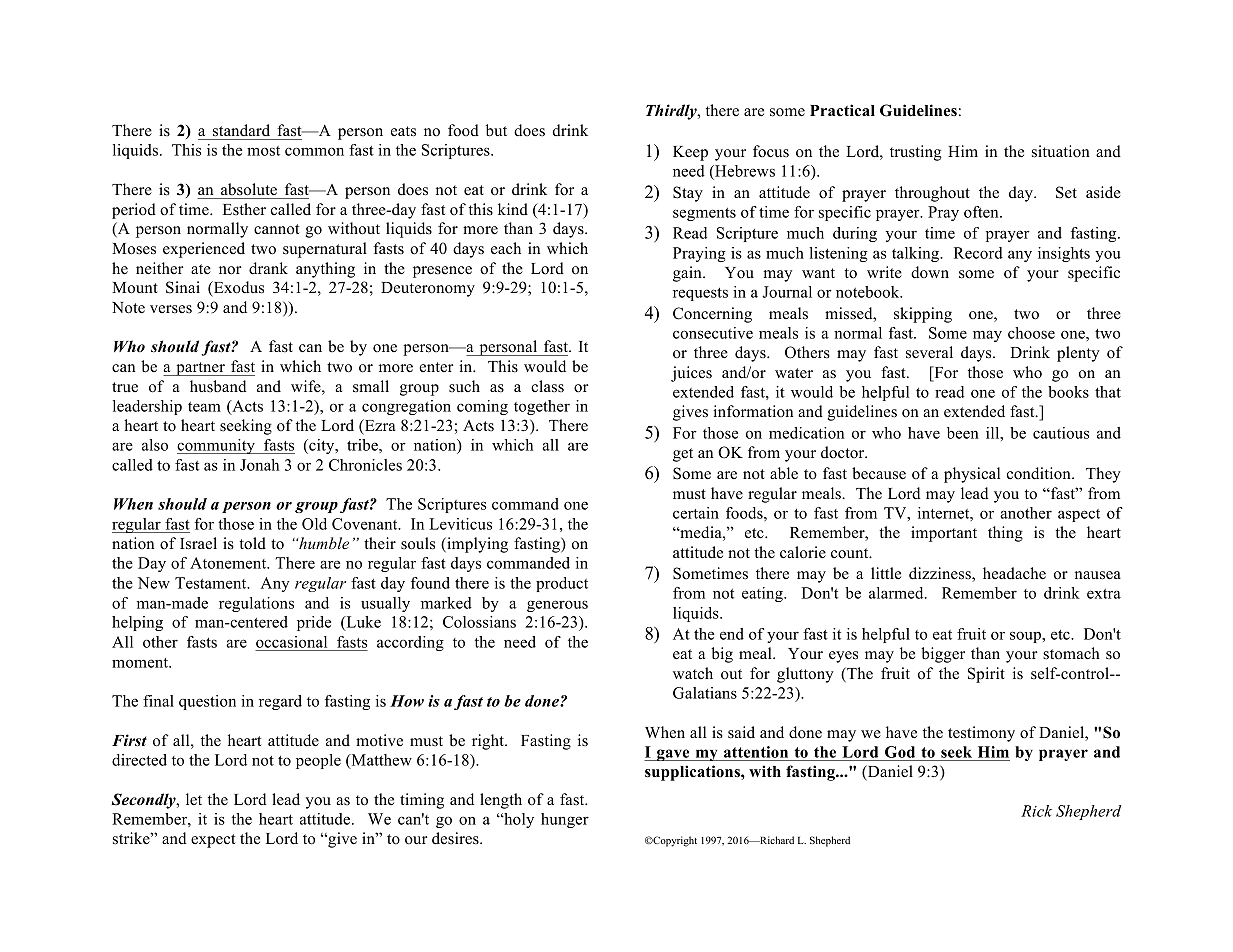  I want to click on juices, so click(691, 374).
